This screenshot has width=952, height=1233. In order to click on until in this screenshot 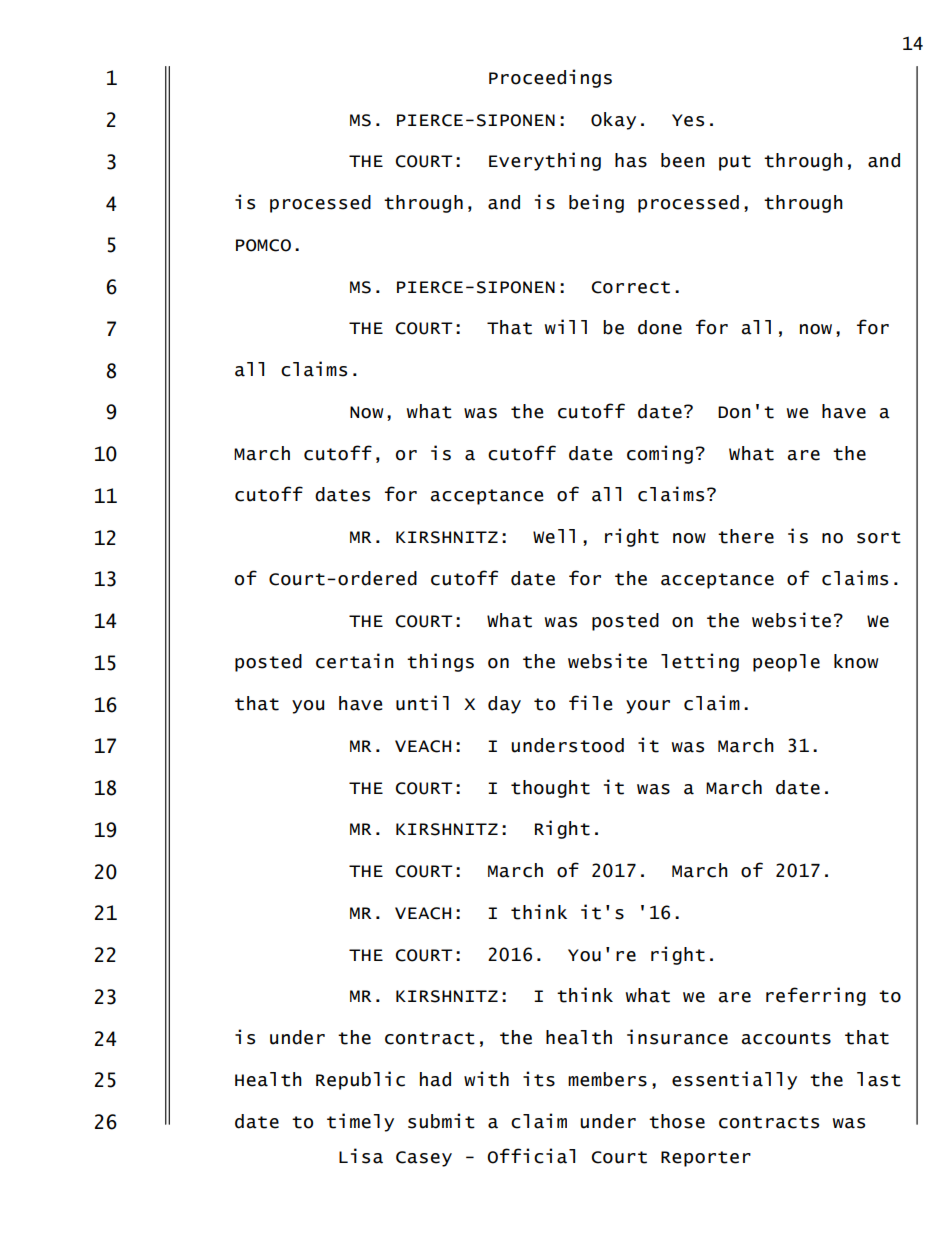, I will do `click(422, 703)`.
